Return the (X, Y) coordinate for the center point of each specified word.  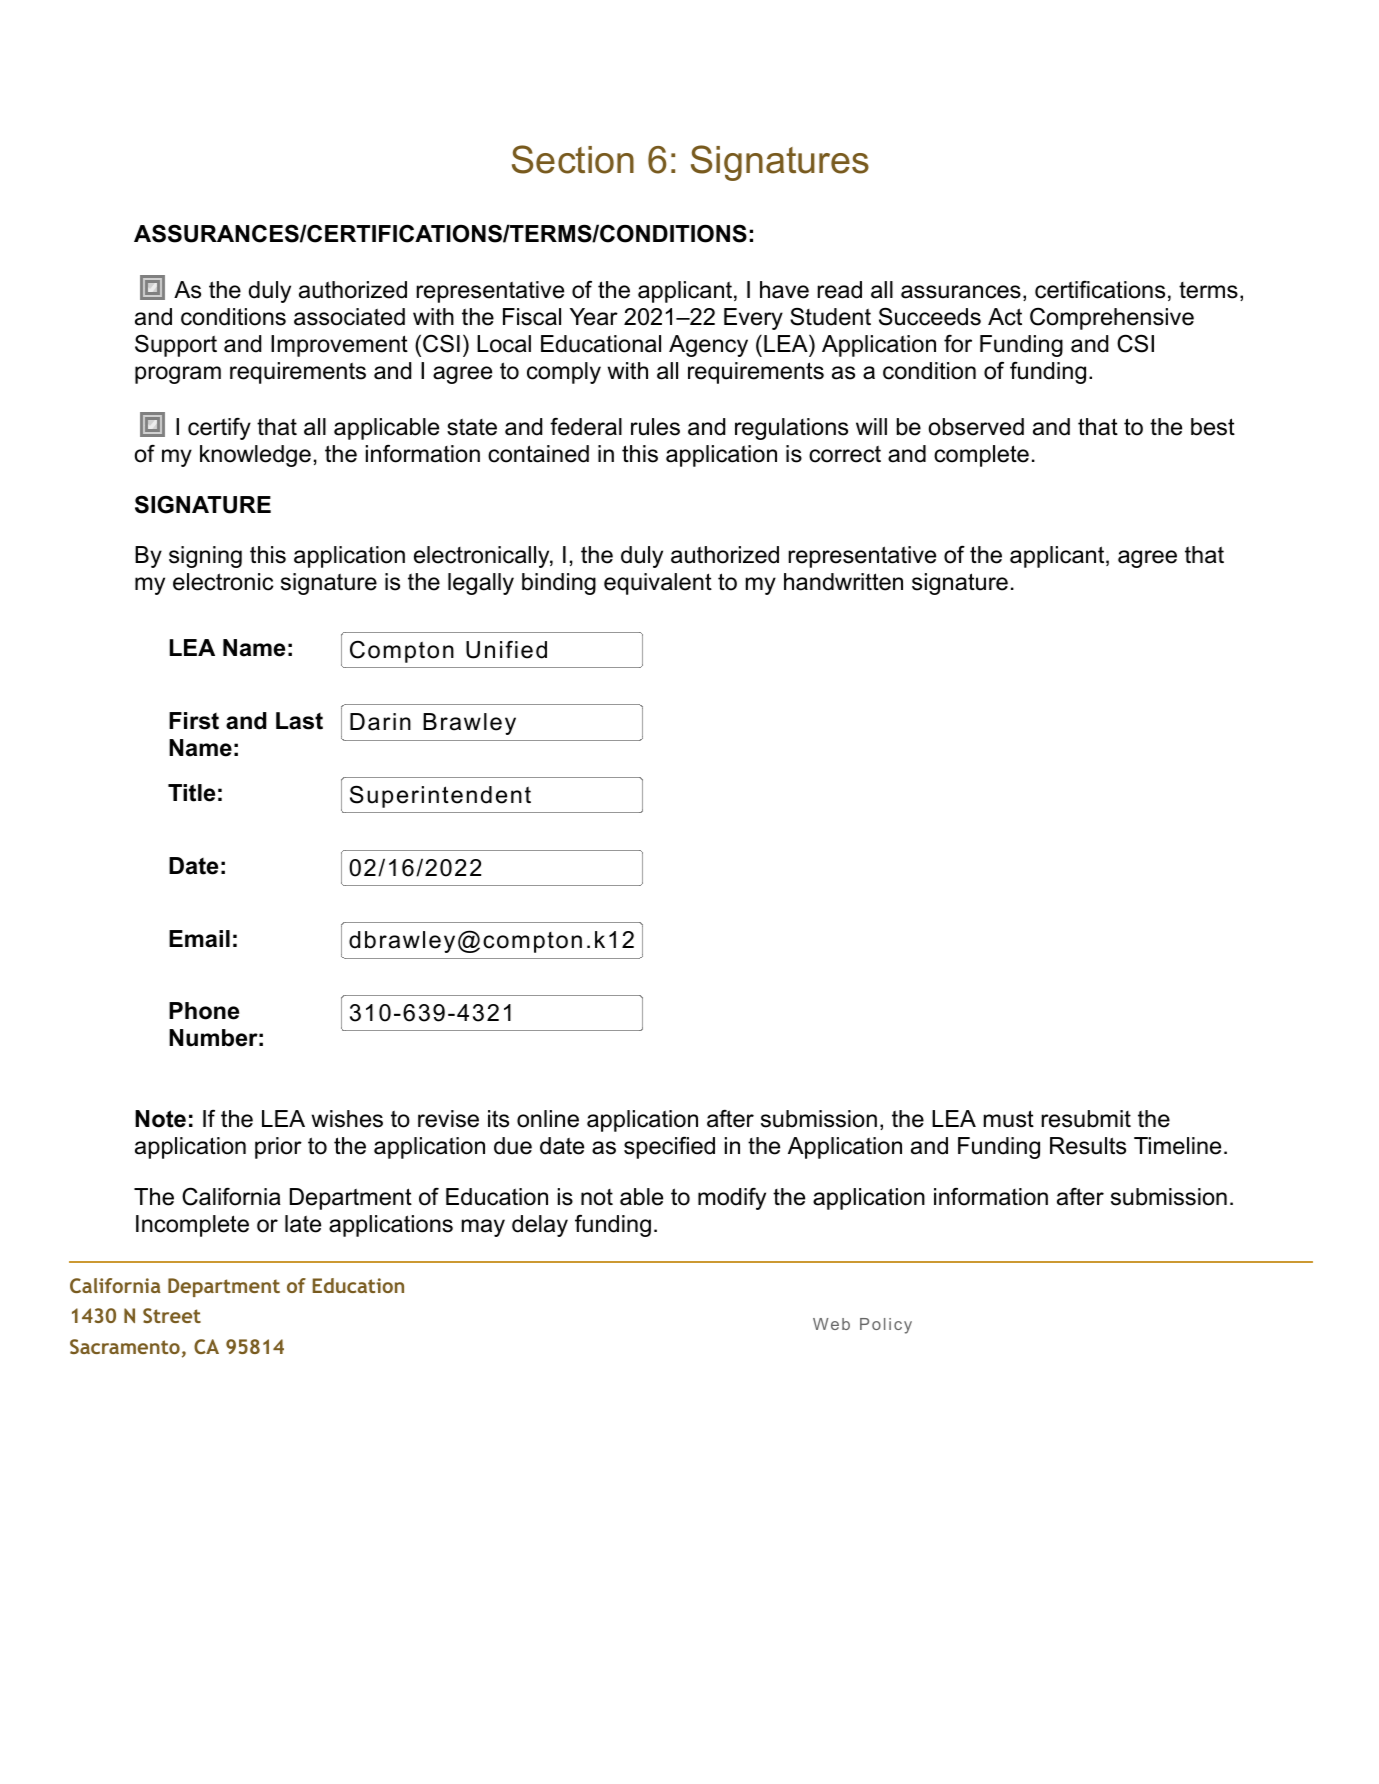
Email (199, 939)
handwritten (843, 582)
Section (573, 159)
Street (172, 1315)
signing (205, 557)
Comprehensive (1112, 318)
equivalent (658, 584)
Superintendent (440, 796)
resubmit (1086, 1119)
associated (349, 317)
